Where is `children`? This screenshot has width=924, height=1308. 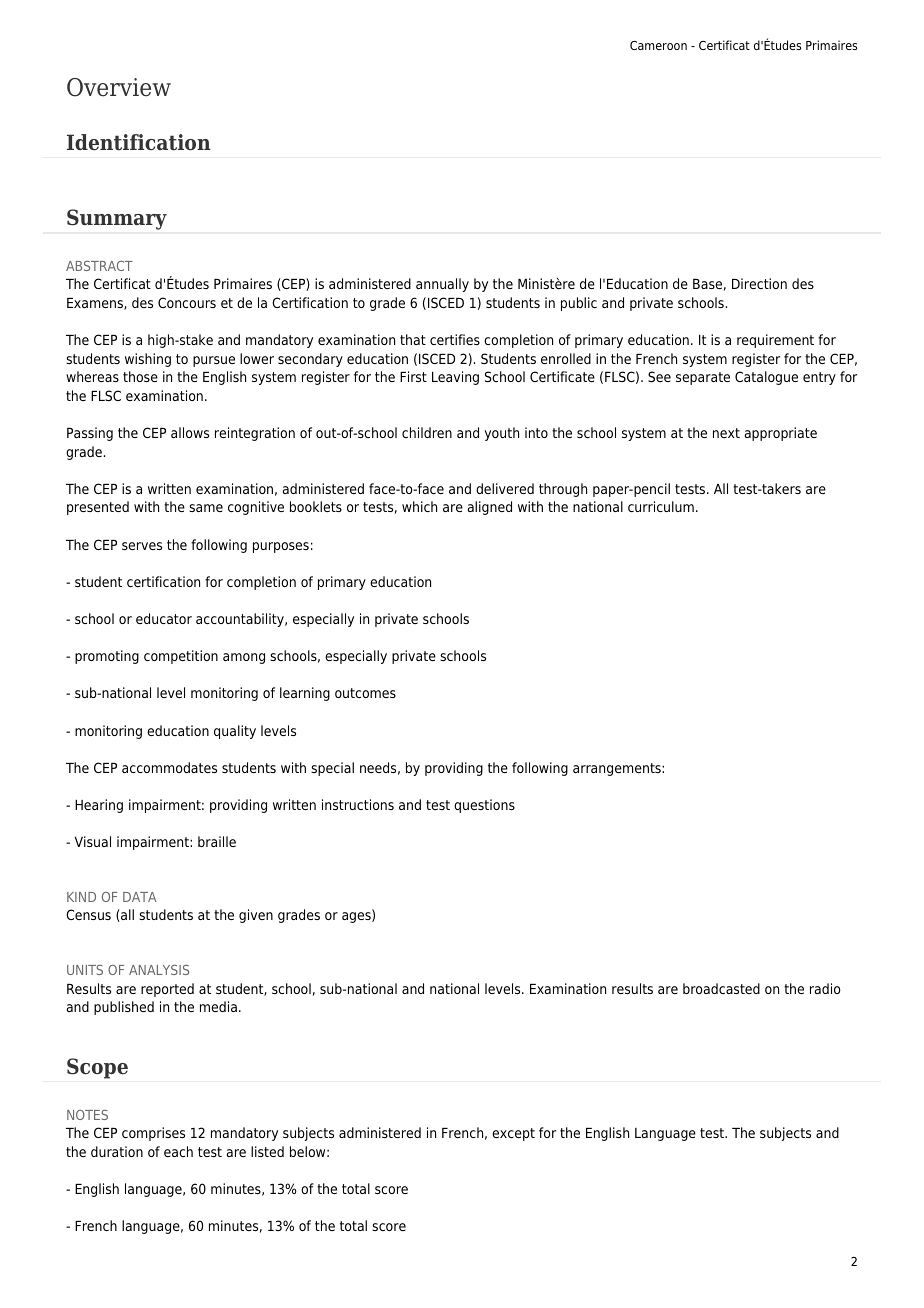 children is located at coordinates (427, 432).
